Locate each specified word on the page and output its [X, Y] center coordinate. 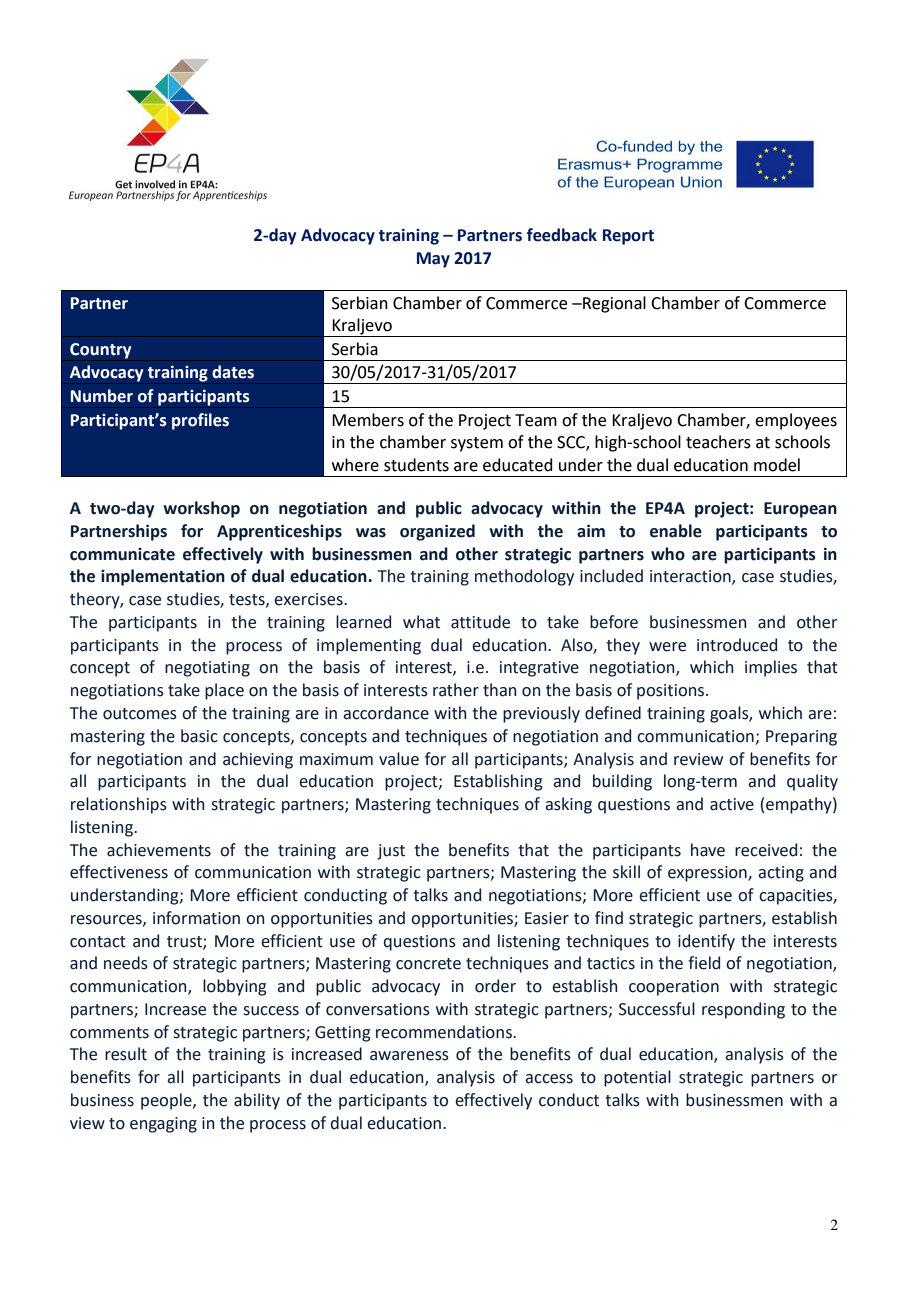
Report [628, 237]
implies [771, 668]
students [416, 465]
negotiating [207, 669]
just [391, 852]
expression [708, 874]
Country [100, 351]
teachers [718, 442]
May [433, 260]
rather [456, 690]
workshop [201, 509]
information [196, 918]
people [167, 1101]
